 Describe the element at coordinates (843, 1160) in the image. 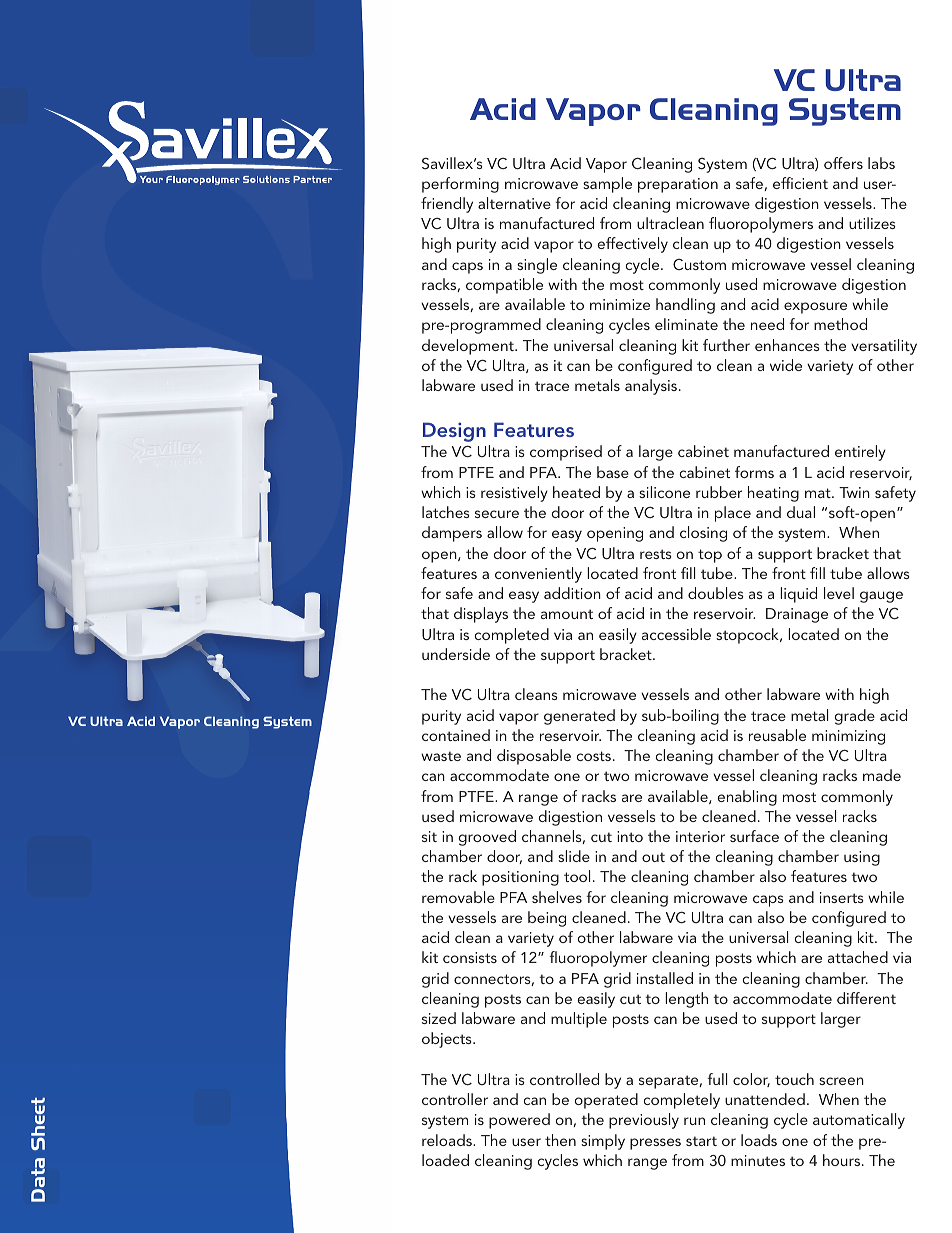

I see `hours` at that location.
